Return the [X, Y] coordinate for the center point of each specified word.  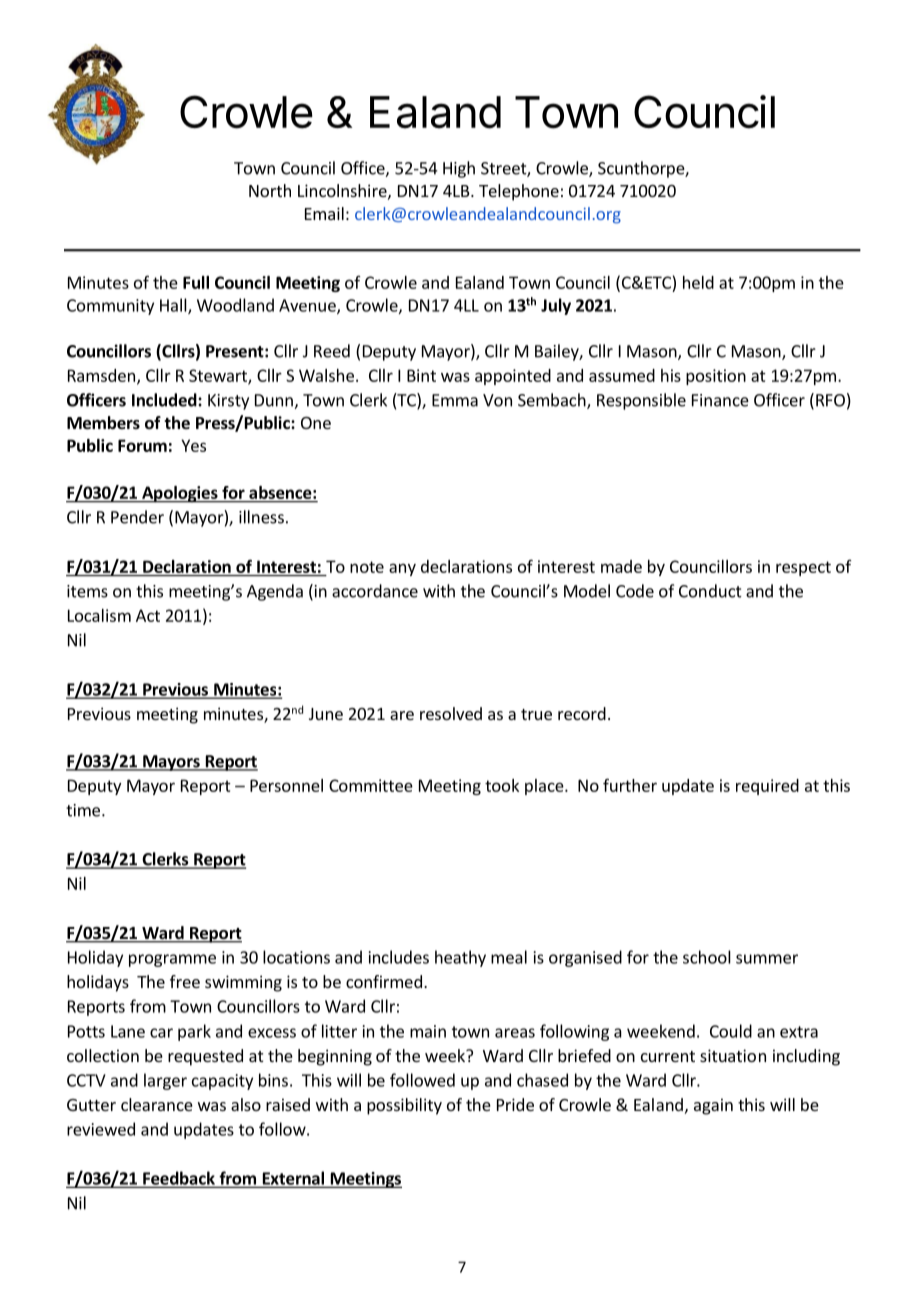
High [459, 169]
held [698, 282]
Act [148, 615]
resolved [451, 713]
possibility [404, 1106]
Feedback [179, 1179]
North [270, 190]
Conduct [710, 591]
